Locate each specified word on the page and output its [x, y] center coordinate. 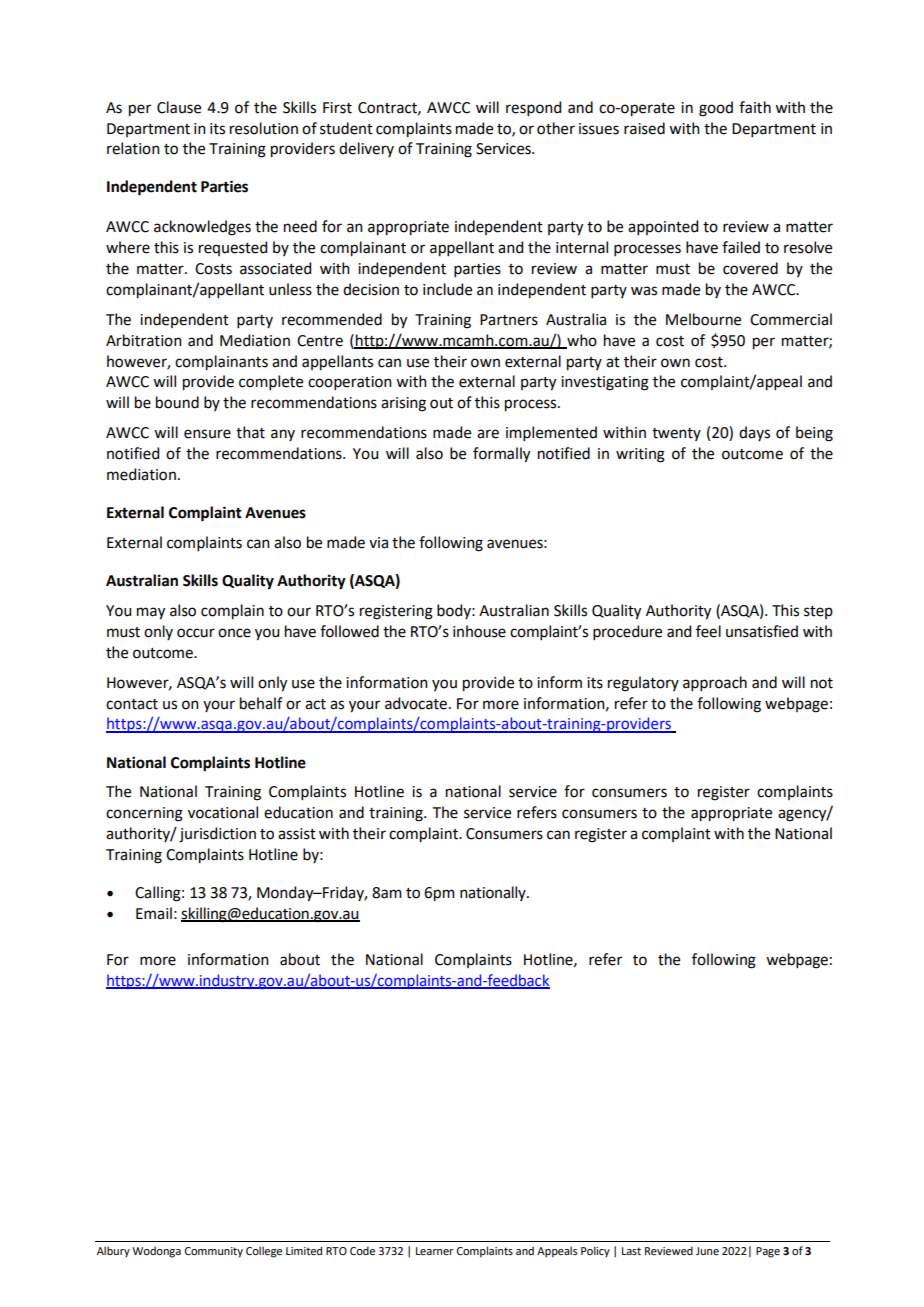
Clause [179, 107]
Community [214, 1252]
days [754, 433]
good [716, 109]
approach [715, 683]
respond [533, 108]
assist [297, 834]
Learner [435, 1251]
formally [501, 455]
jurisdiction [217, 835]
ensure [207, 434]
